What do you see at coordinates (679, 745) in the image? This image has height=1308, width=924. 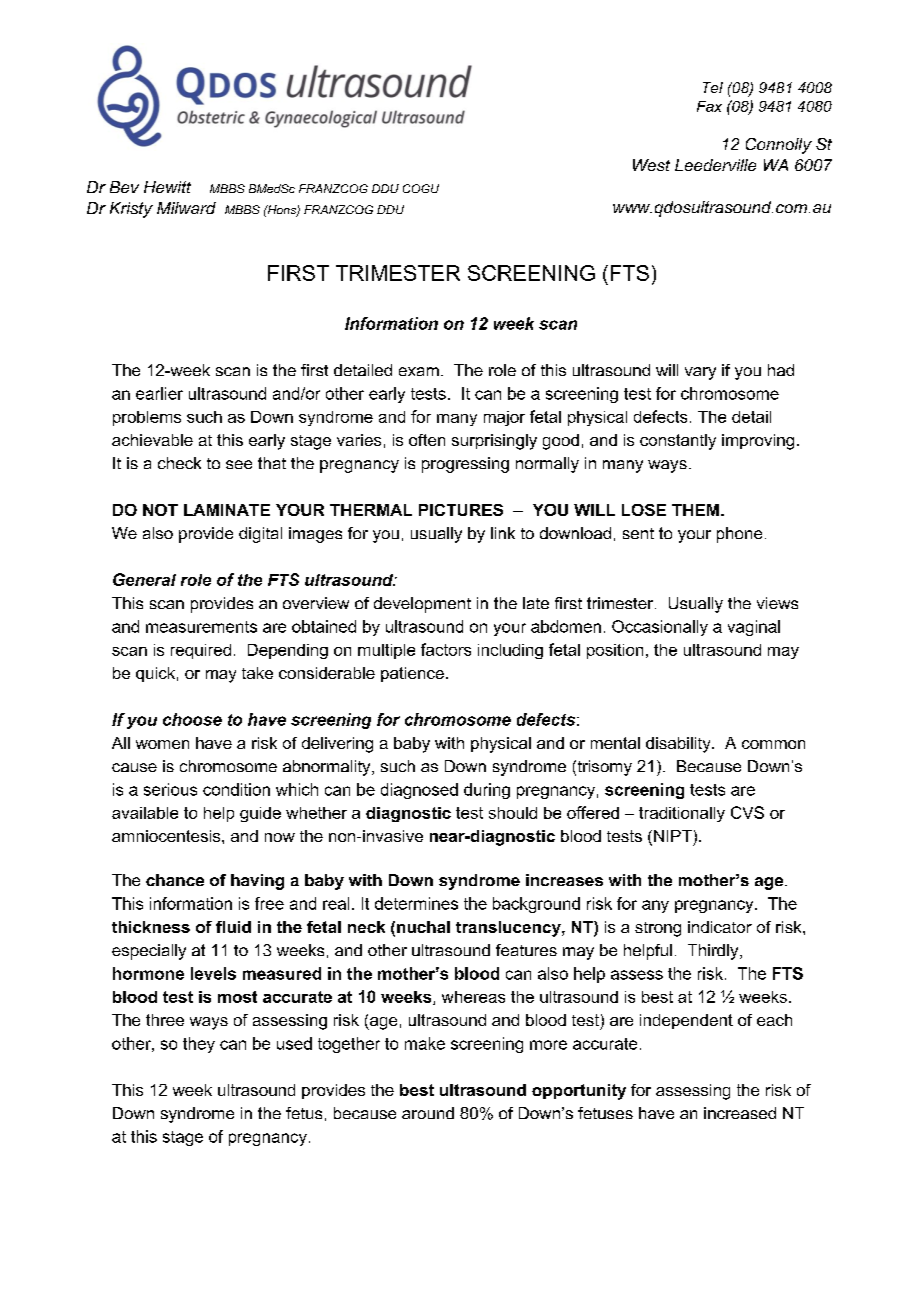 I see `disability` at bounding box center [679, 745].
